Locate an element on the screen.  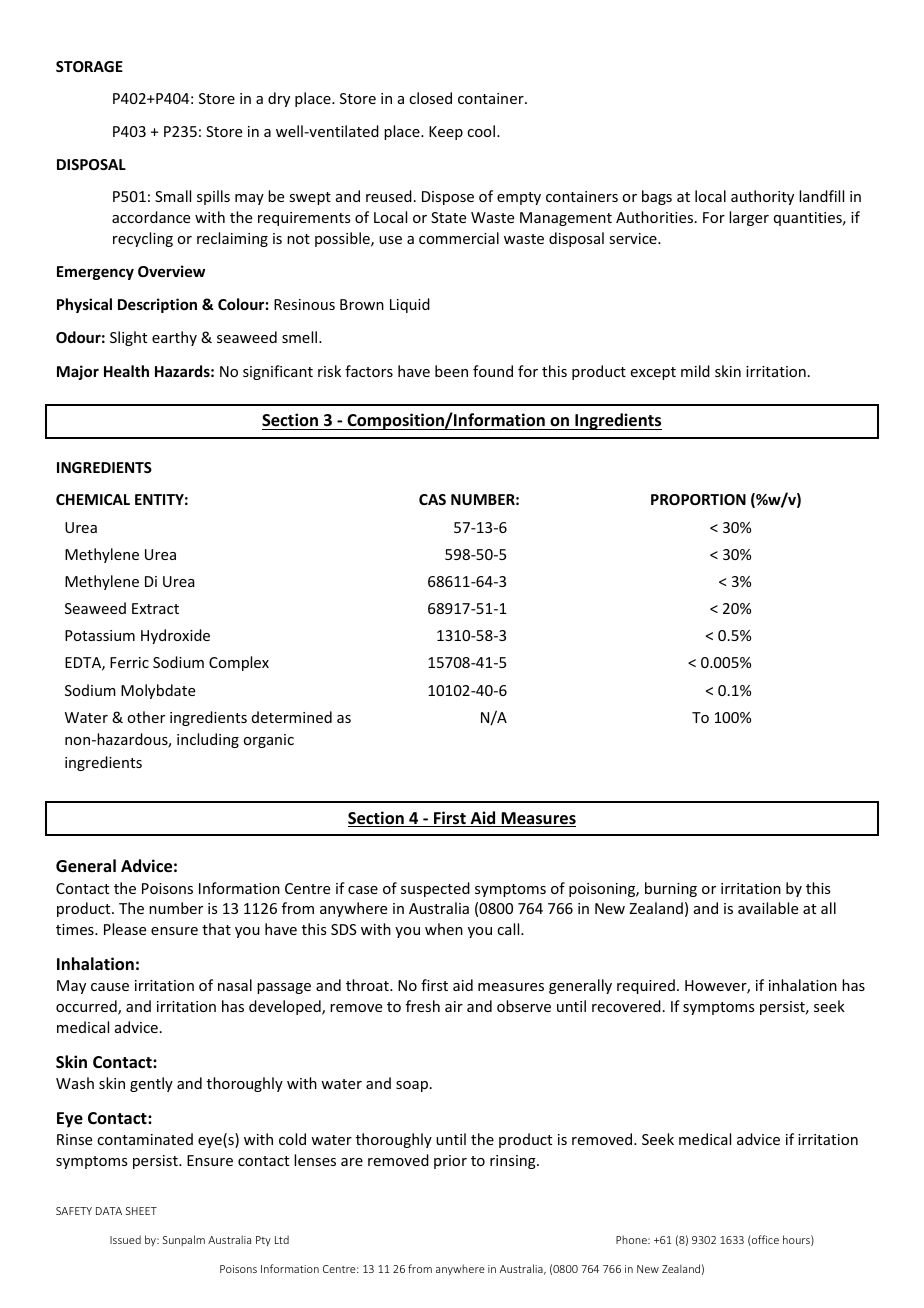
closed is located at coordinates (430, 98).
